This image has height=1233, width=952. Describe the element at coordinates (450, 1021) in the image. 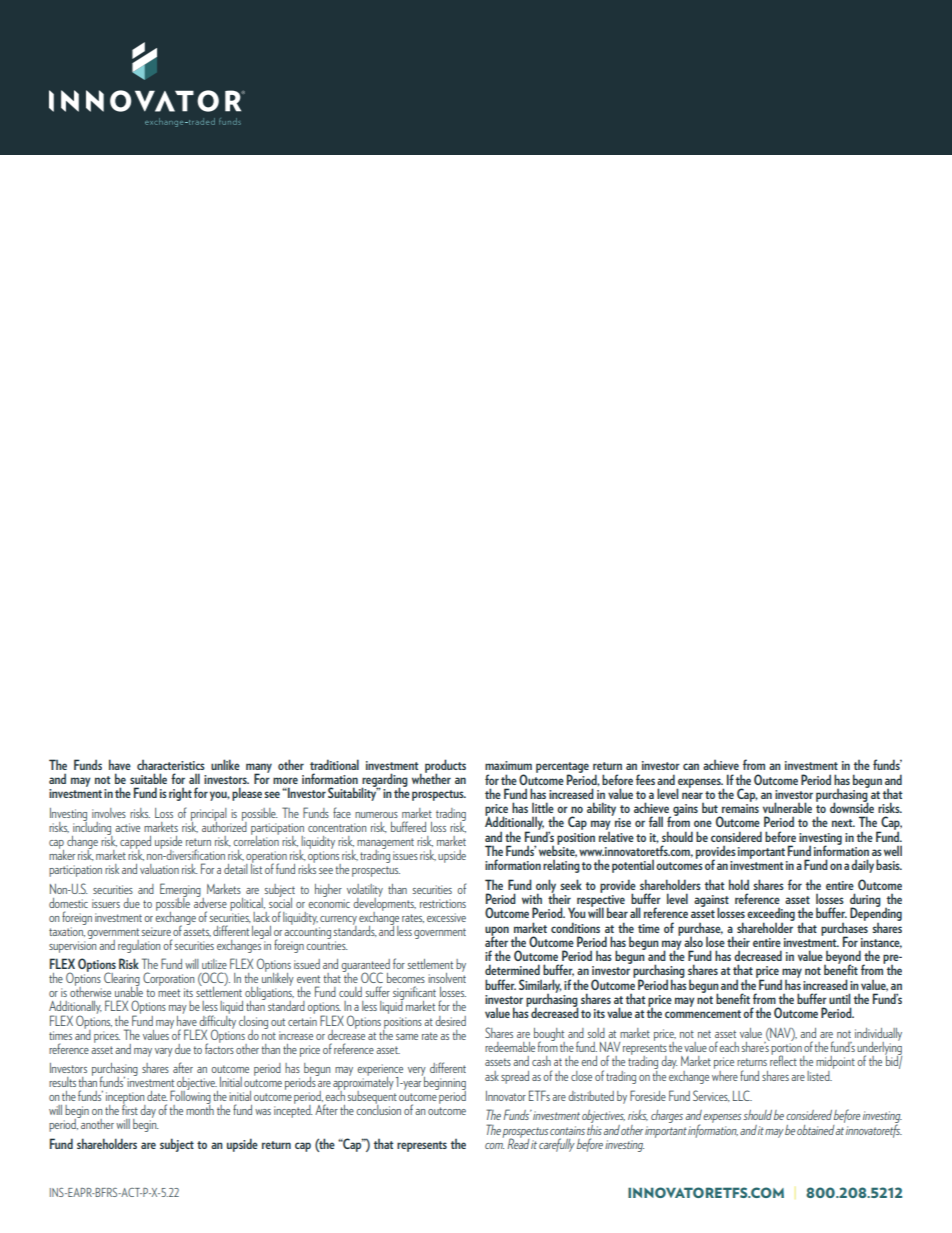

I see `desired` at that location.
